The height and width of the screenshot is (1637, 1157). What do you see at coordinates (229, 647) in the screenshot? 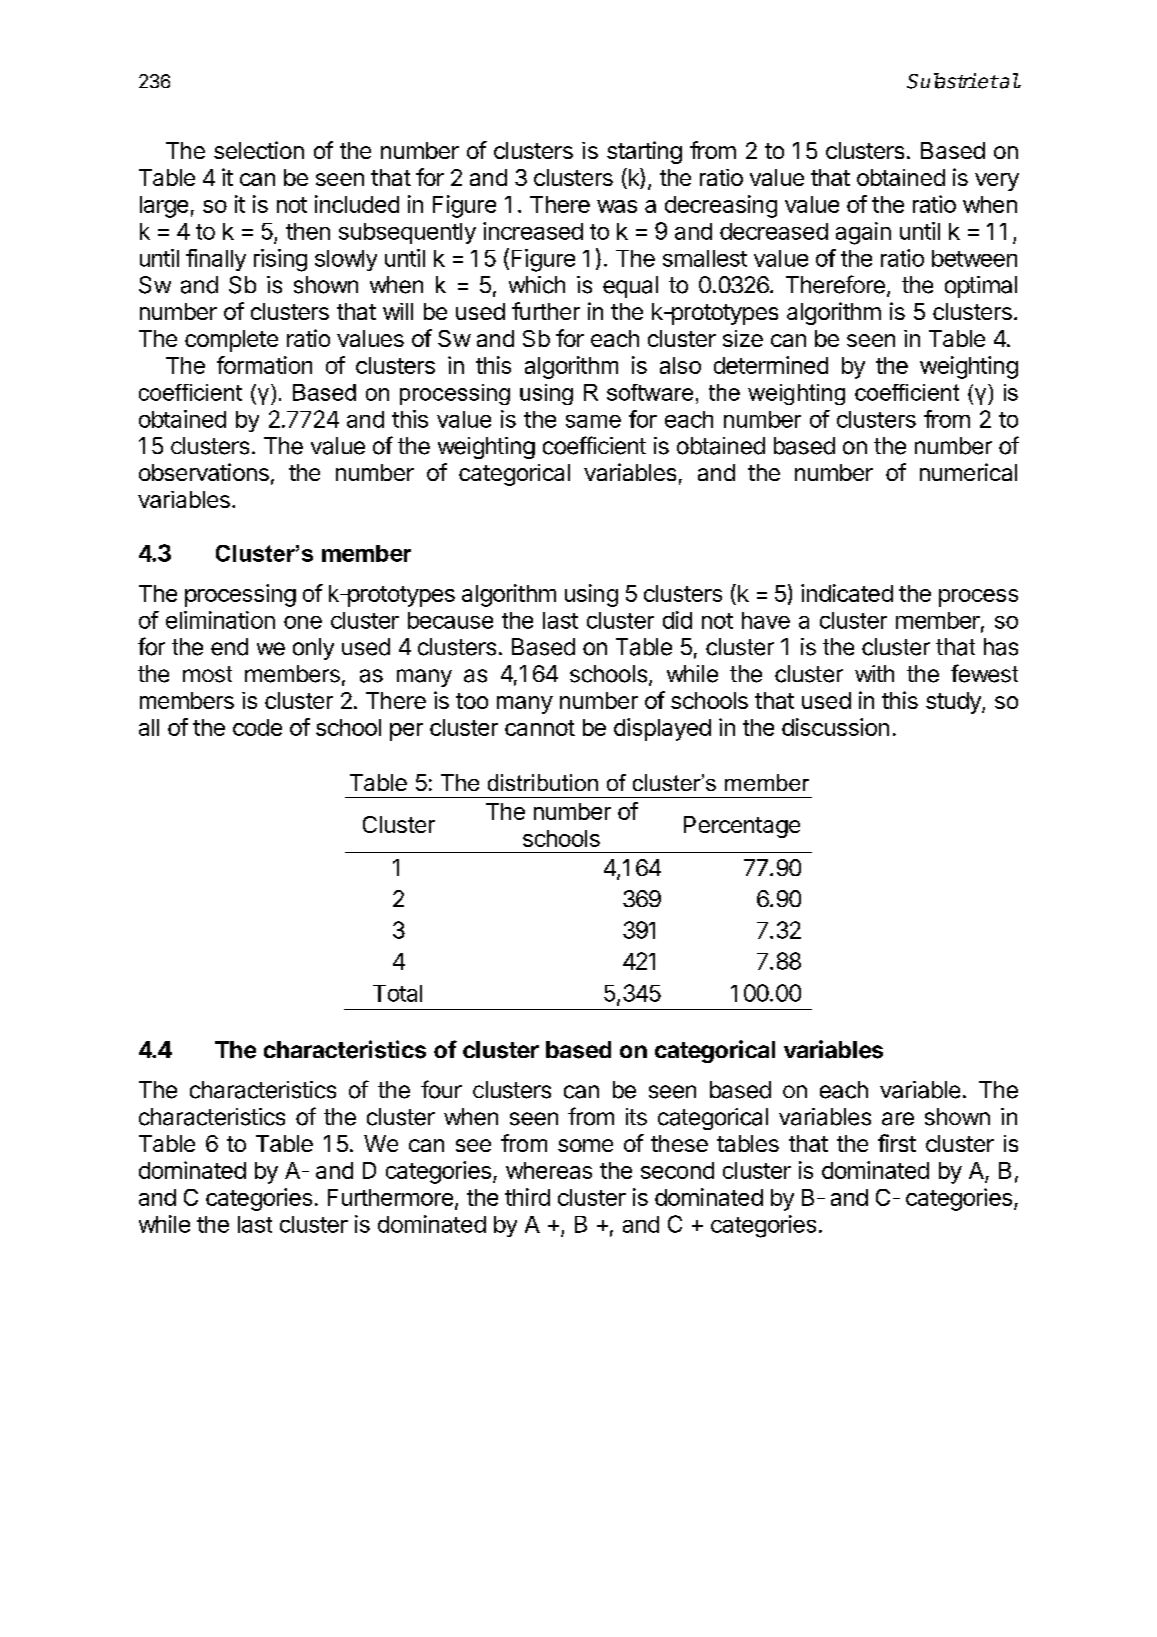
I see `end` at bounding box center [229, 647].
